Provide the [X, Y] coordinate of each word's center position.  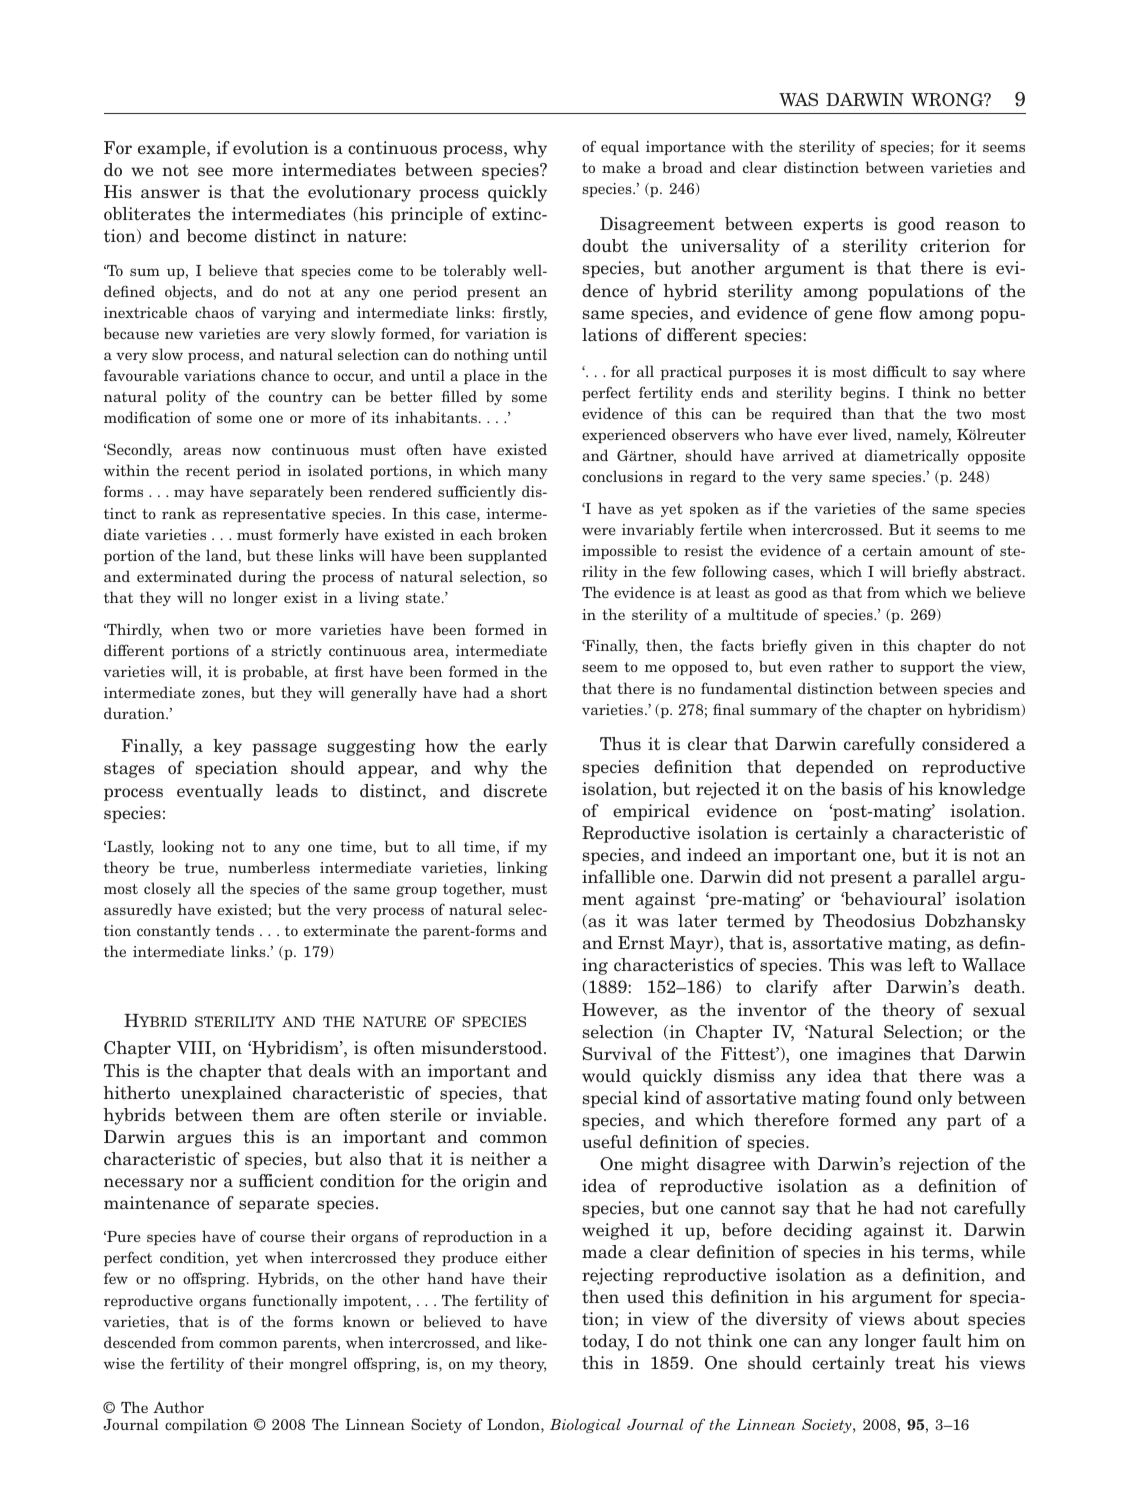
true [200, 869]
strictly [296, 651]
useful [607, 1142]
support [927, 668]
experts [833, 226]
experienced [624, 435]
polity [186, 397]
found [889, 1097]
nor [203, 1182]
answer [170, 194]
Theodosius [869, 921]
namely [924, 435]
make [621, 167]
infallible [618, 877]
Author [178, 1407]
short [529, 692]
